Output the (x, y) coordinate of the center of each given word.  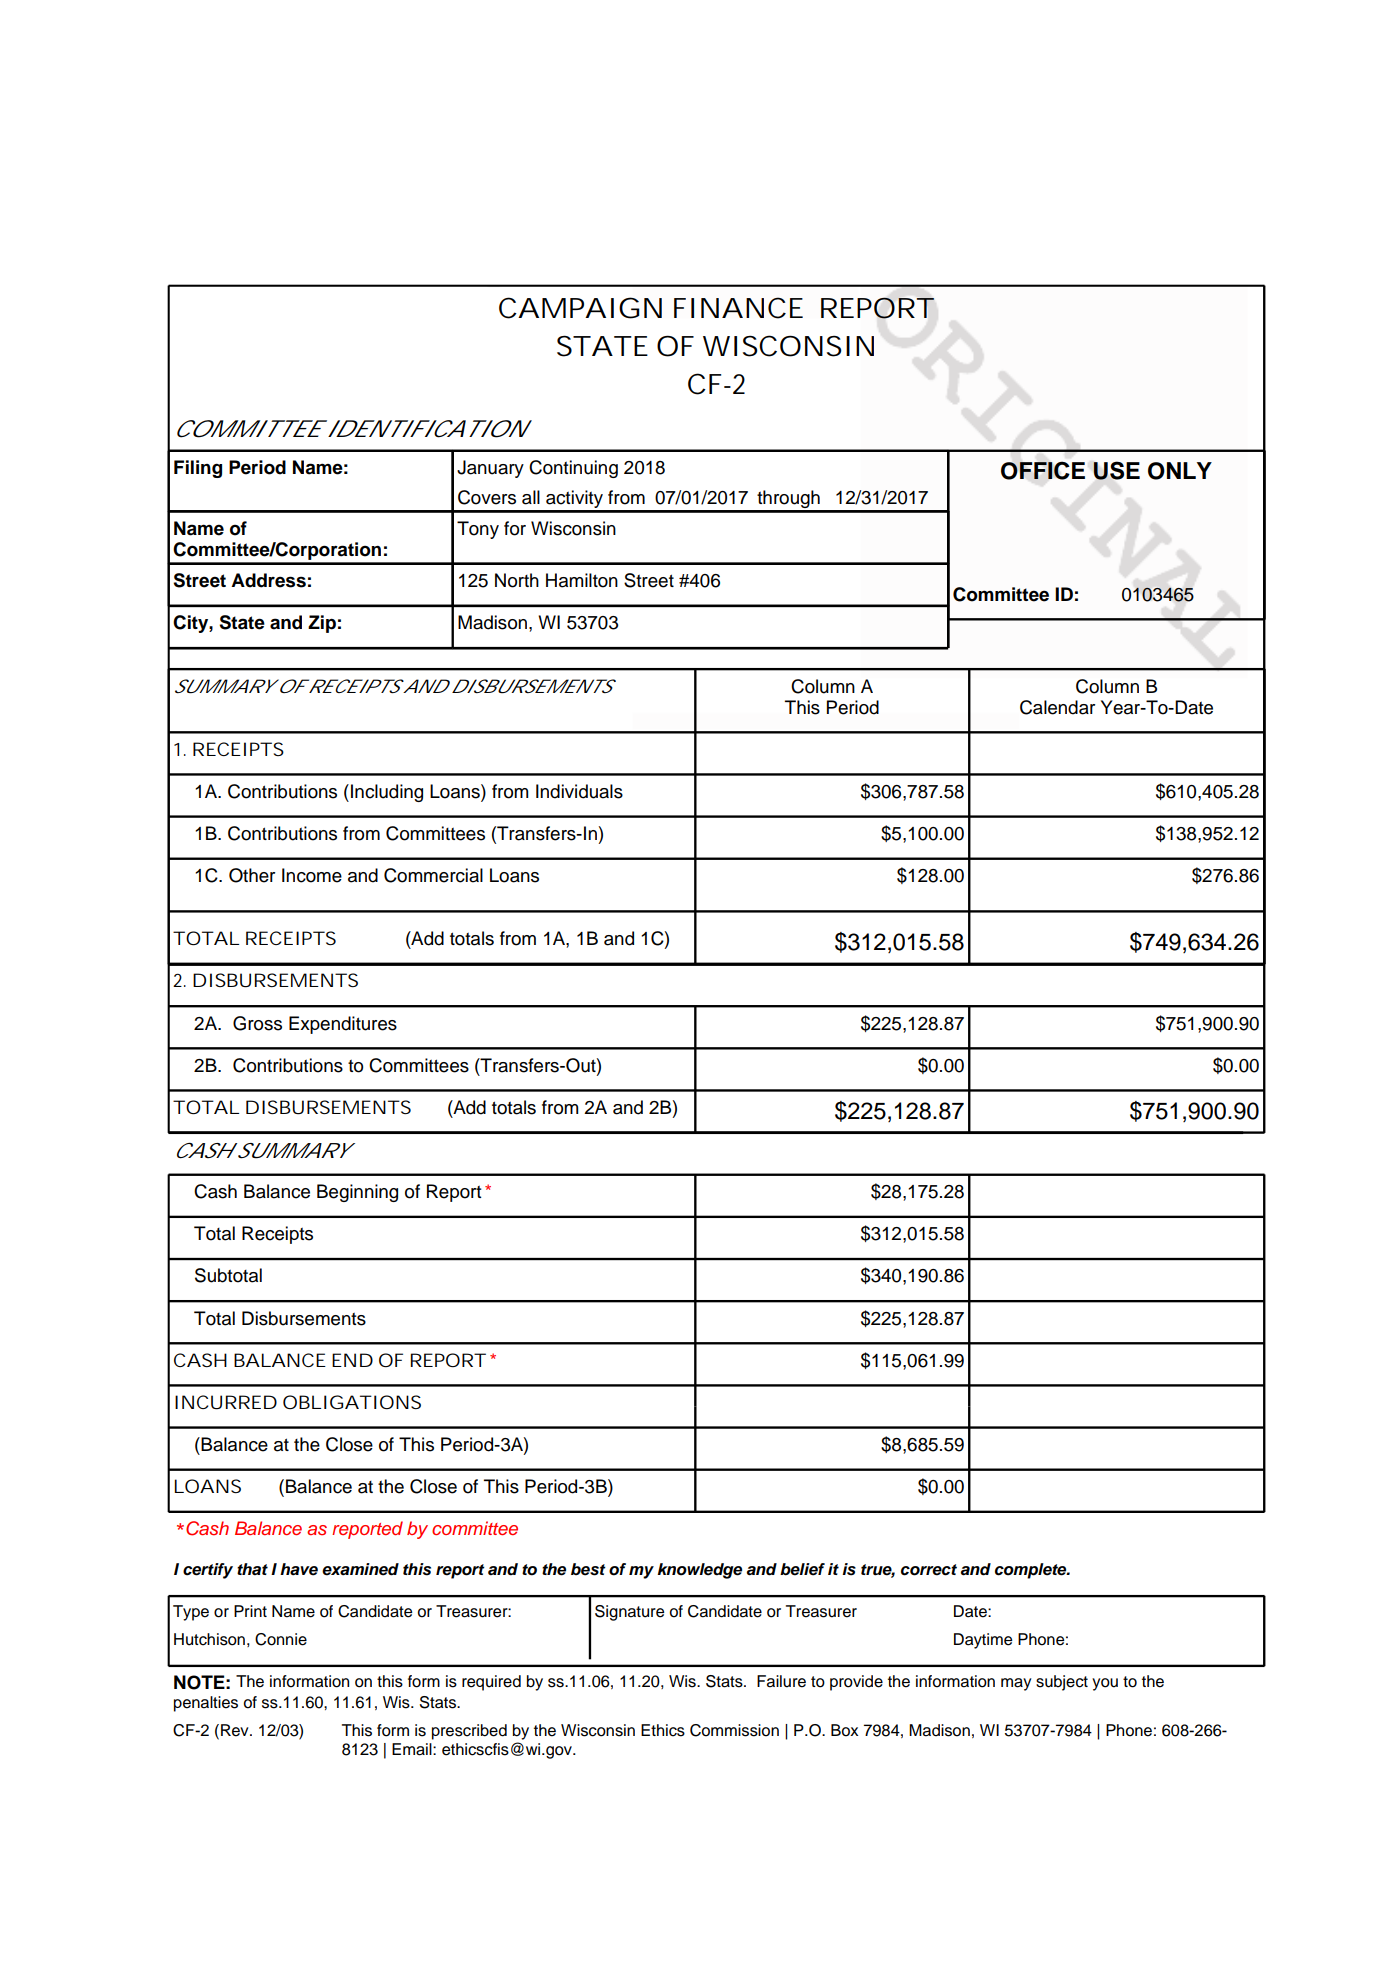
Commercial (433, 875)
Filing (198, 469)
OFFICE (1043, 470)
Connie (281, 1639)
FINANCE (738, 308)
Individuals (579, 791)
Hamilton (582, 580)
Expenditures (343, 1025)
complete (1032, 1571)
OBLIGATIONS (352, 1402)
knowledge (699, 1571)
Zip (322, 624)
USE (1116, 470)
